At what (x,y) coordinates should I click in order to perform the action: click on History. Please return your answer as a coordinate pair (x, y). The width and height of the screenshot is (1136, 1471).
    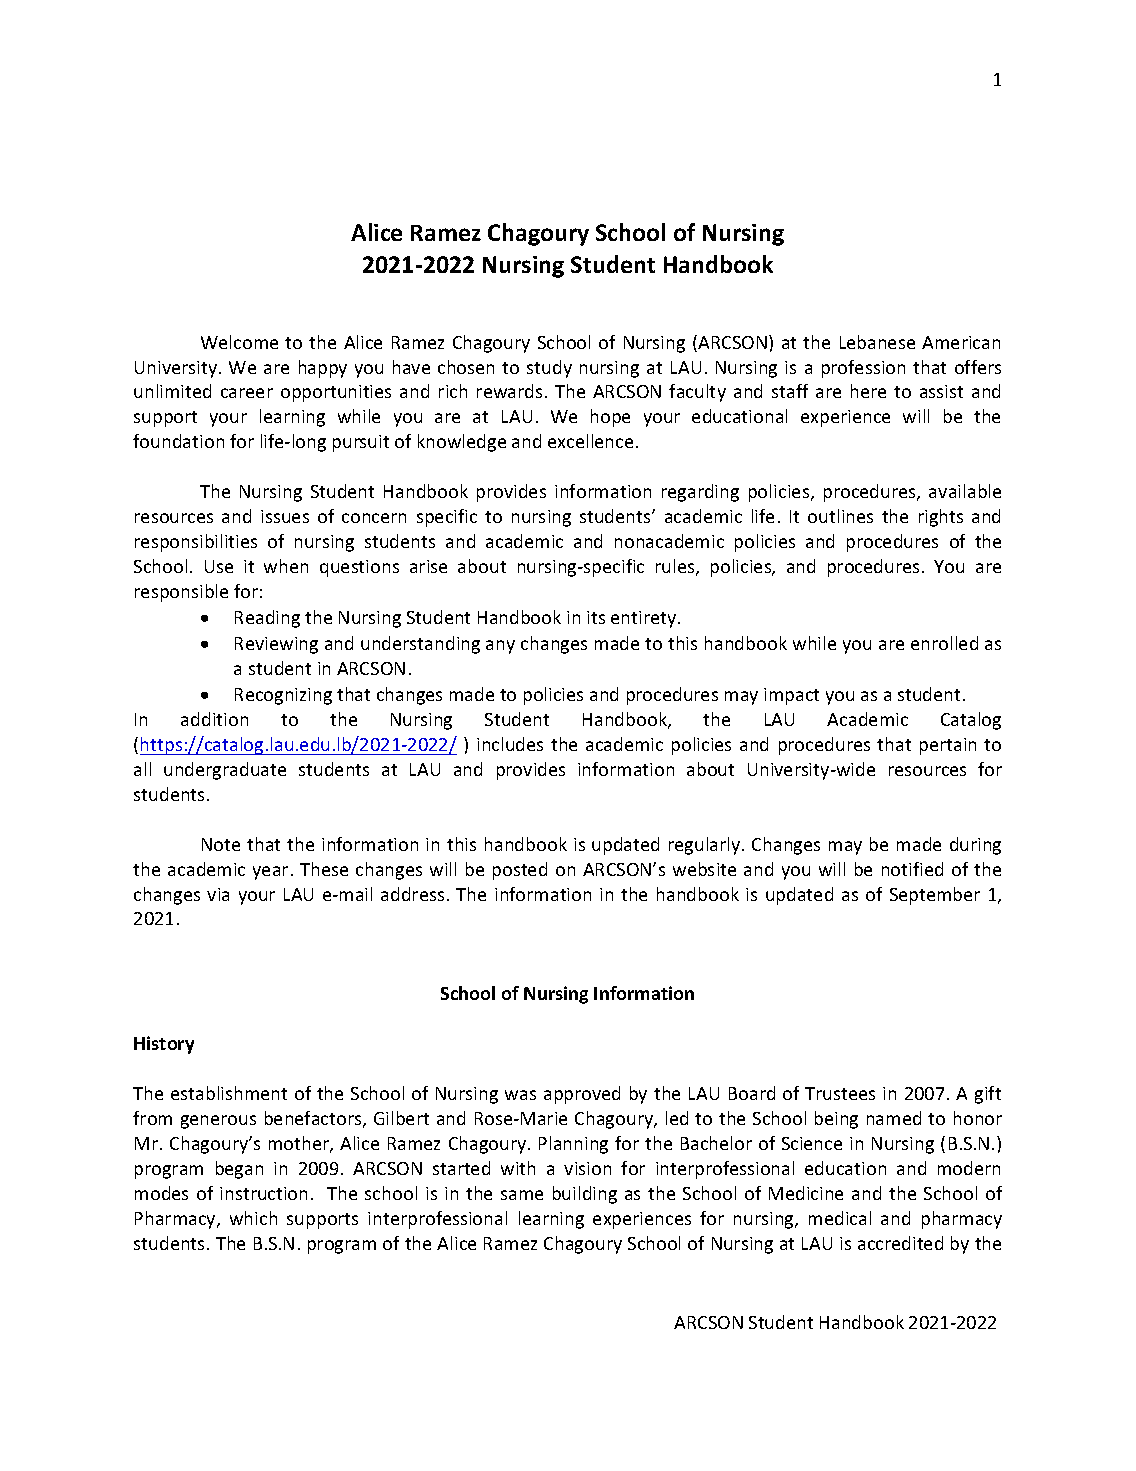
    Looking at the image, I should click on (164, 1045).
